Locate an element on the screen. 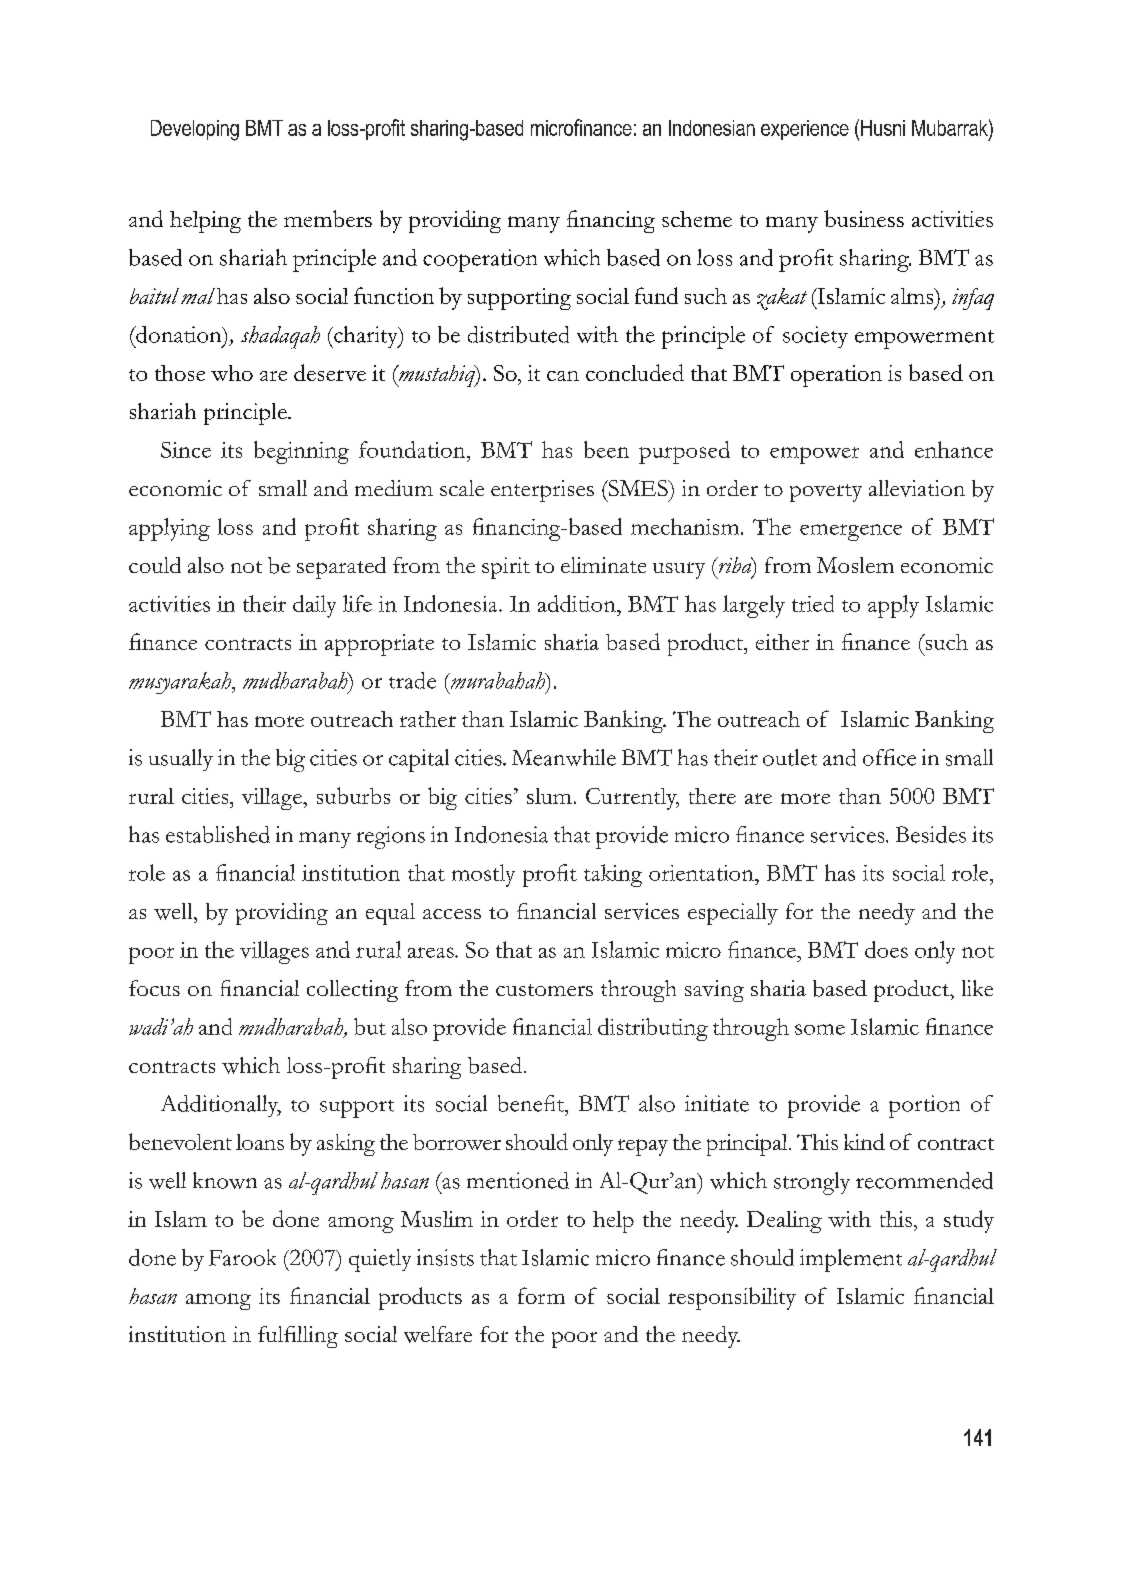 This screenshot has height=1570, width=1122. quietly is located at coordinates (380, 1260).
